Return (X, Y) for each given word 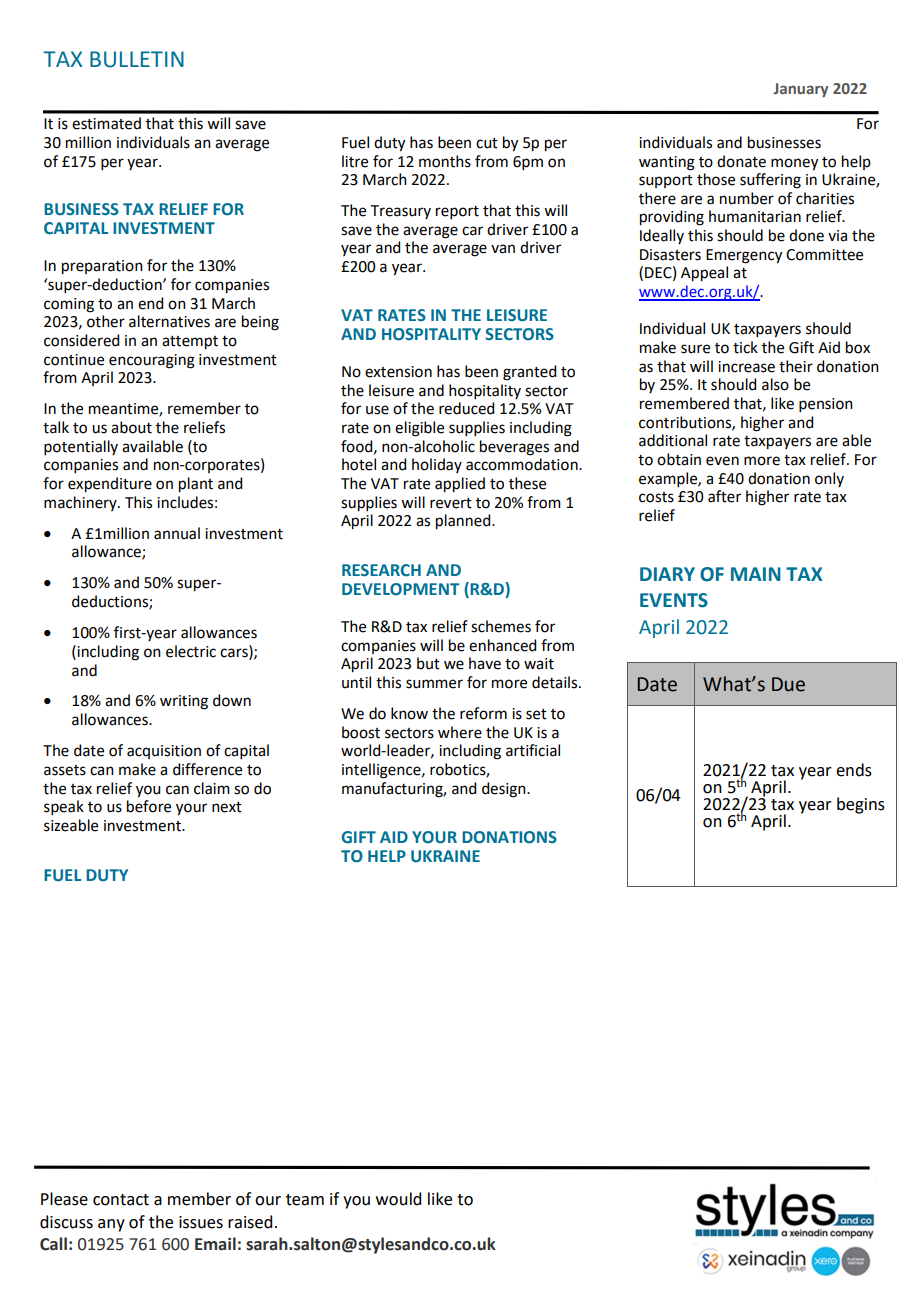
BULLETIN (137, 59)
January (800, 90)
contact (121, 1200)
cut (487, 143)
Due (788, 684)
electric (191, 651)
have (485, 663)
